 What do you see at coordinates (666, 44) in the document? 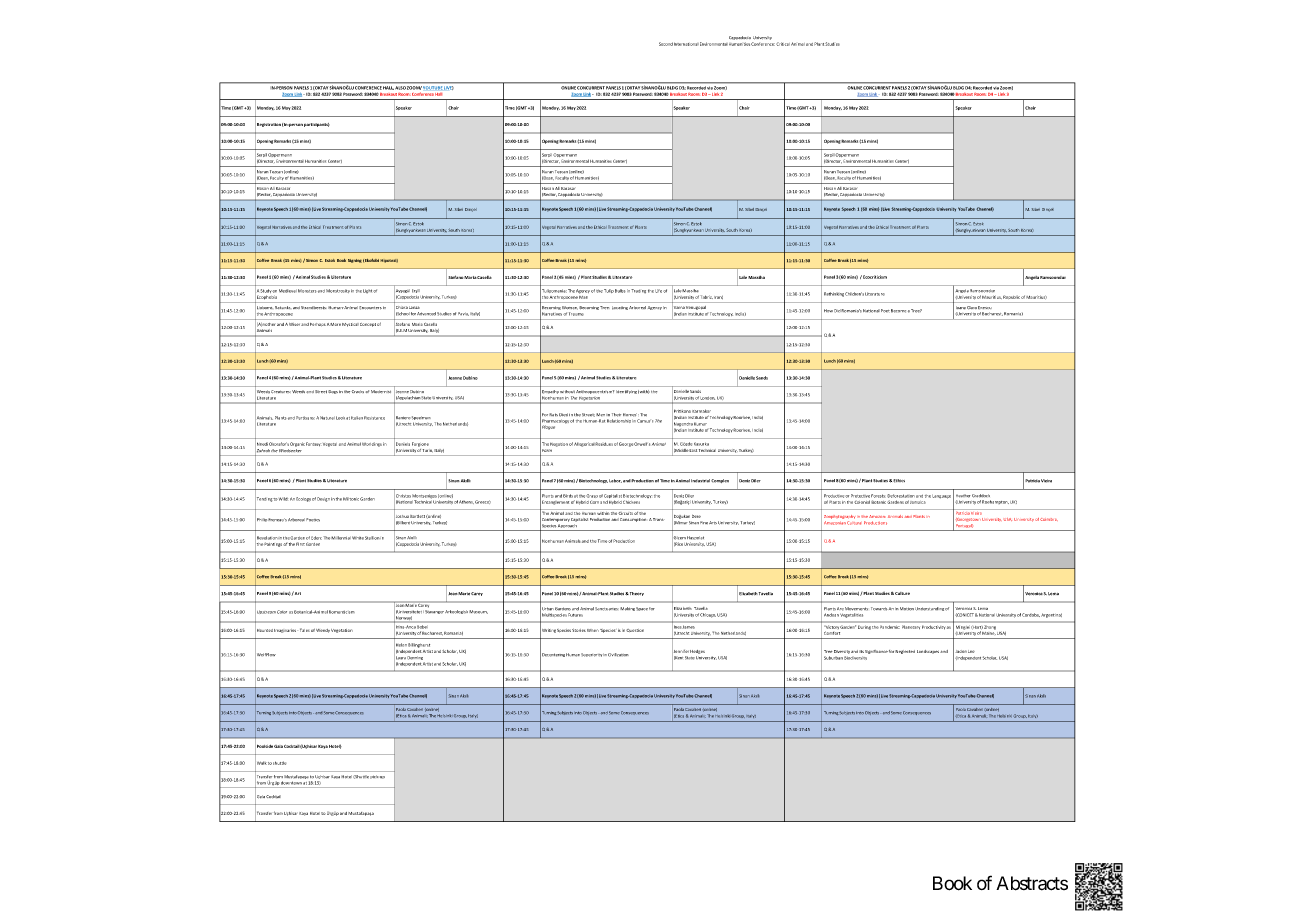
I see `Second` at bounding box center [666, 44].
